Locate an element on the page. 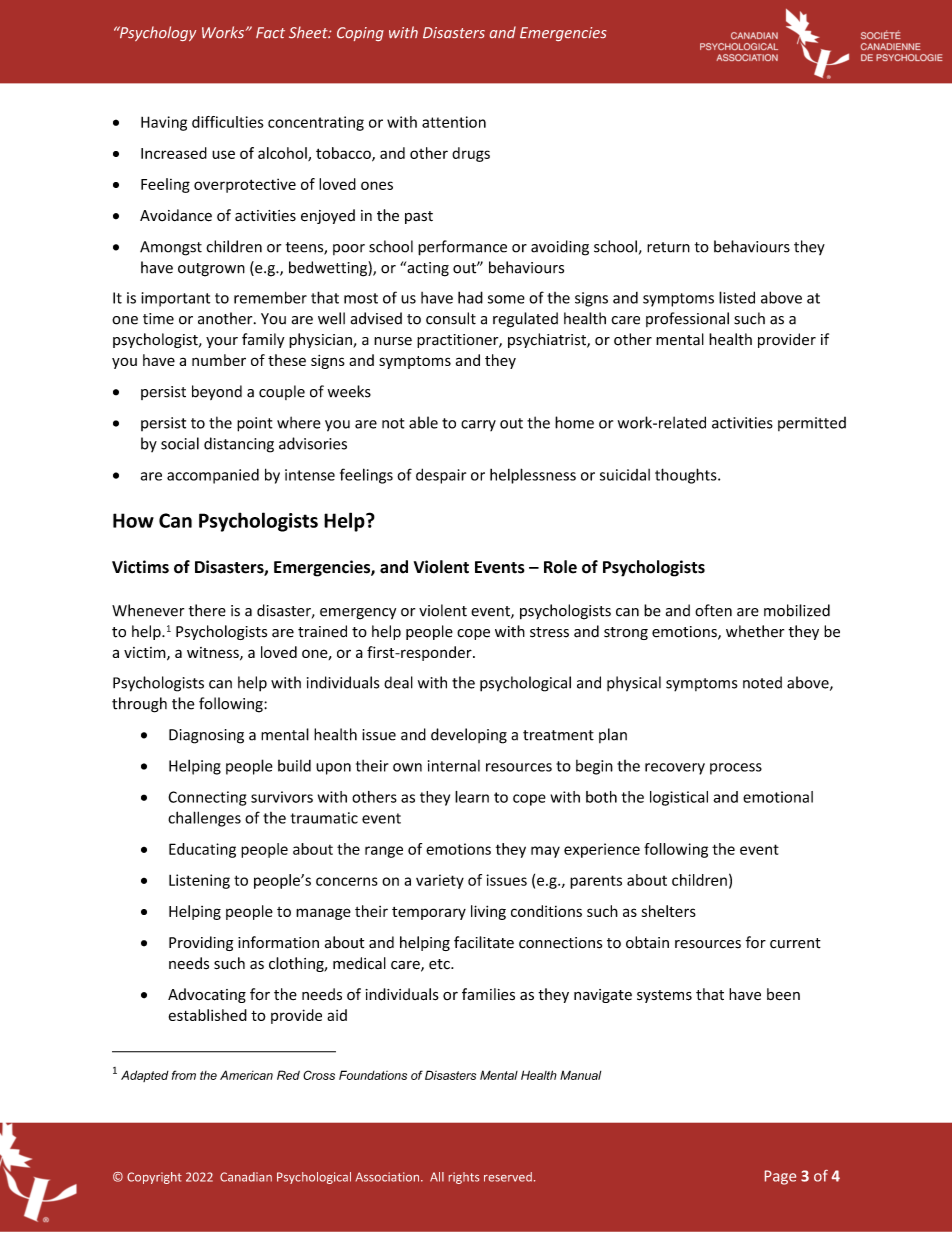 Image resolution: width=952 pixels, height=1233 pixels. attention is located at coordinates (454, 122).
